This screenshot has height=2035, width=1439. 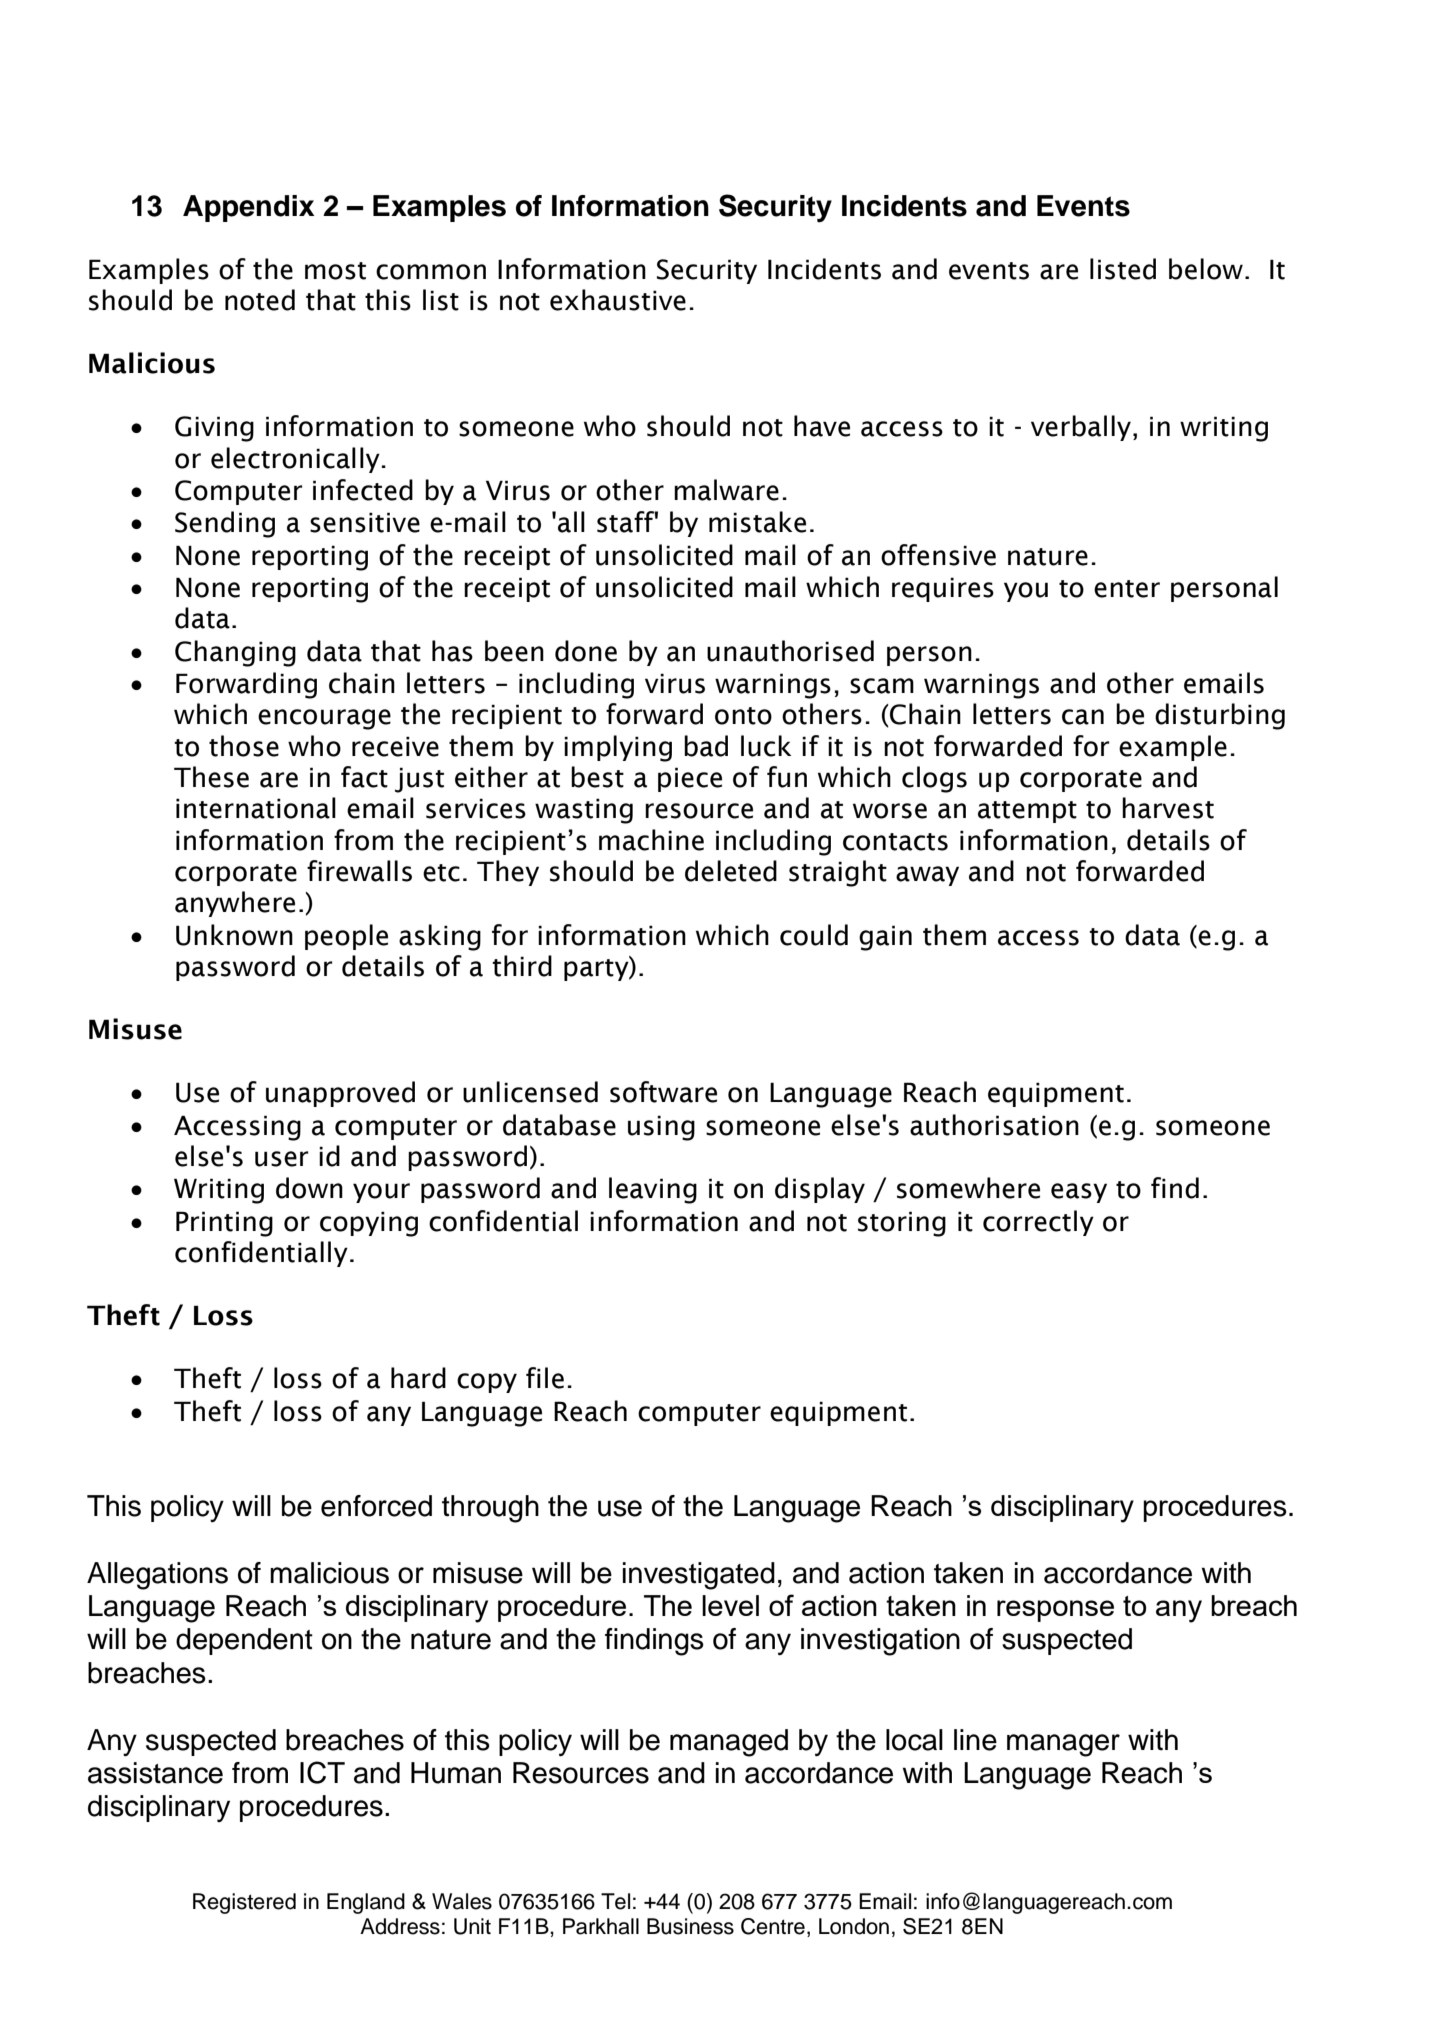 I want to click on attempt, so click(x=1027, y=812).
